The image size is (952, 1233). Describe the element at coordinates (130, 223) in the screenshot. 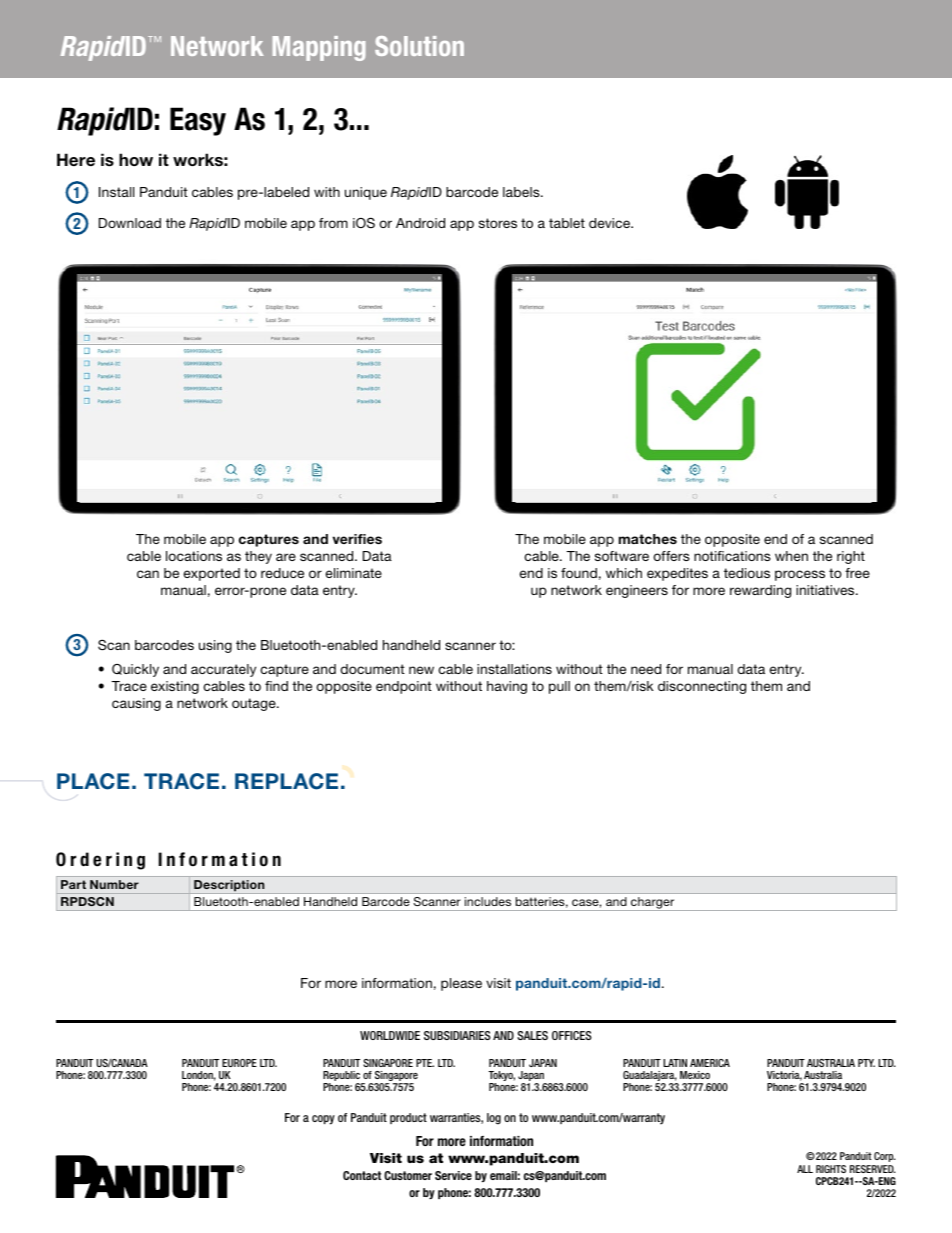

I see `Download` at that location.
